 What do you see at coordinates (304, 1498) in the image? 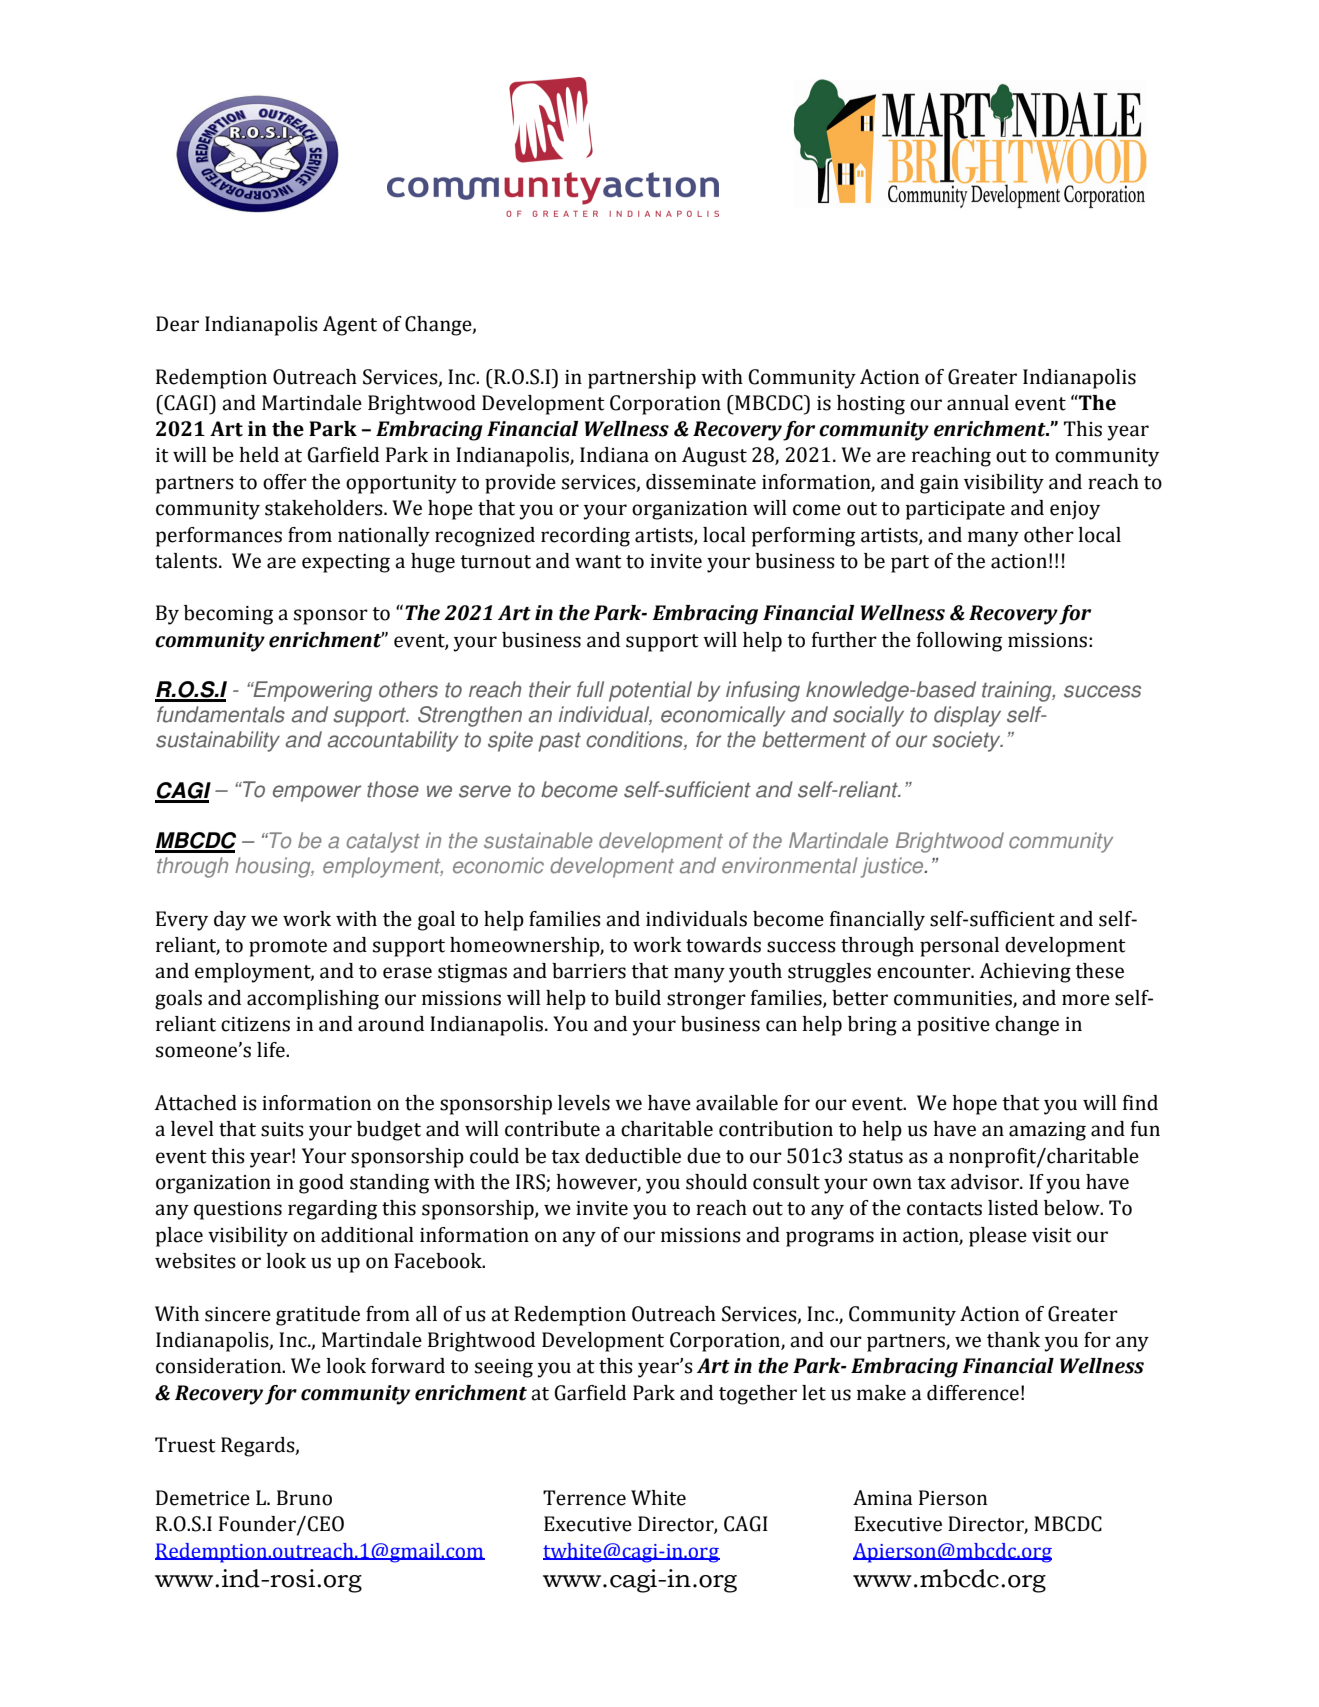
I see `Bruno` at bounding box center [304, 1498].
